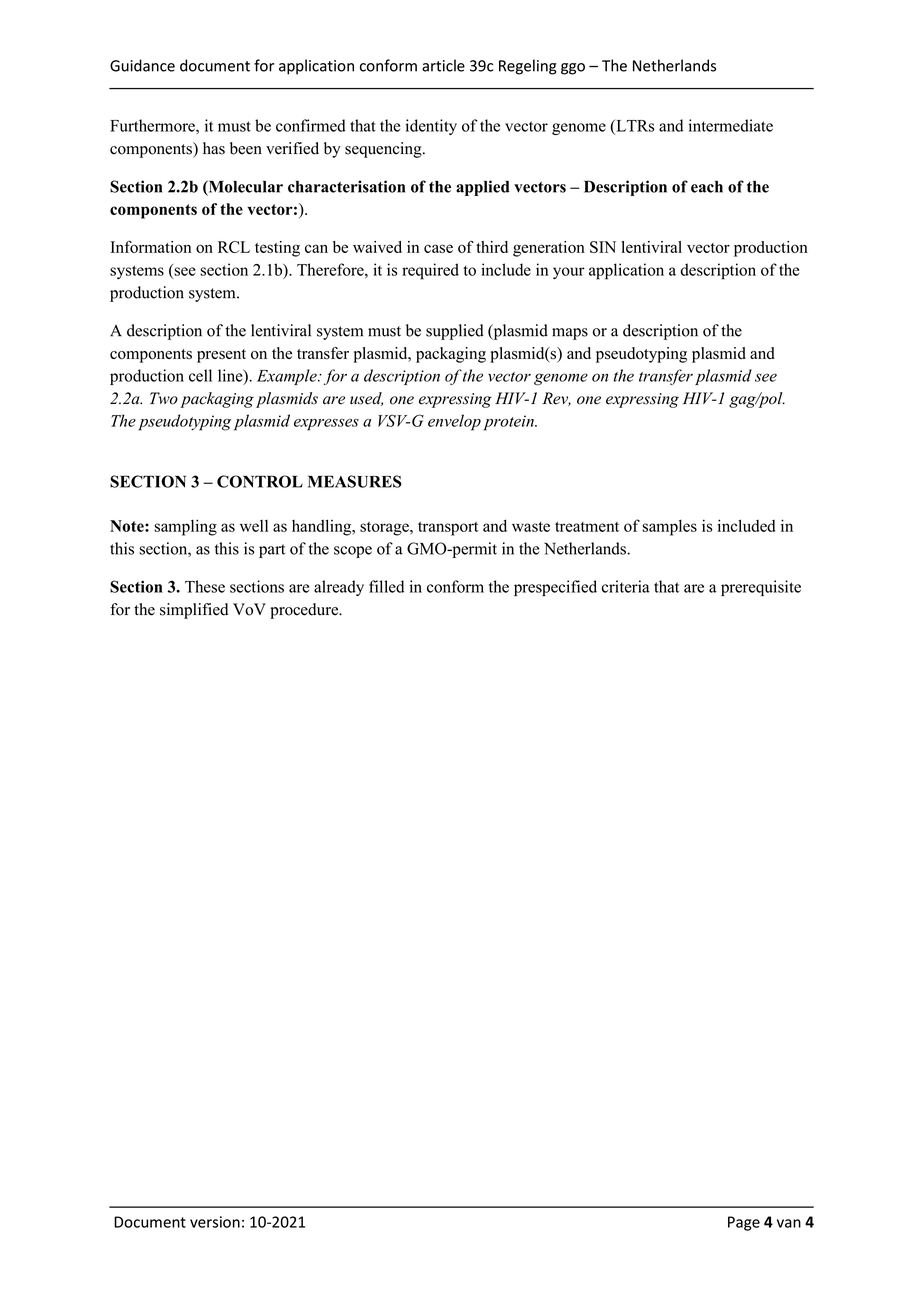  I want to click on filled, so click(386, 586).
